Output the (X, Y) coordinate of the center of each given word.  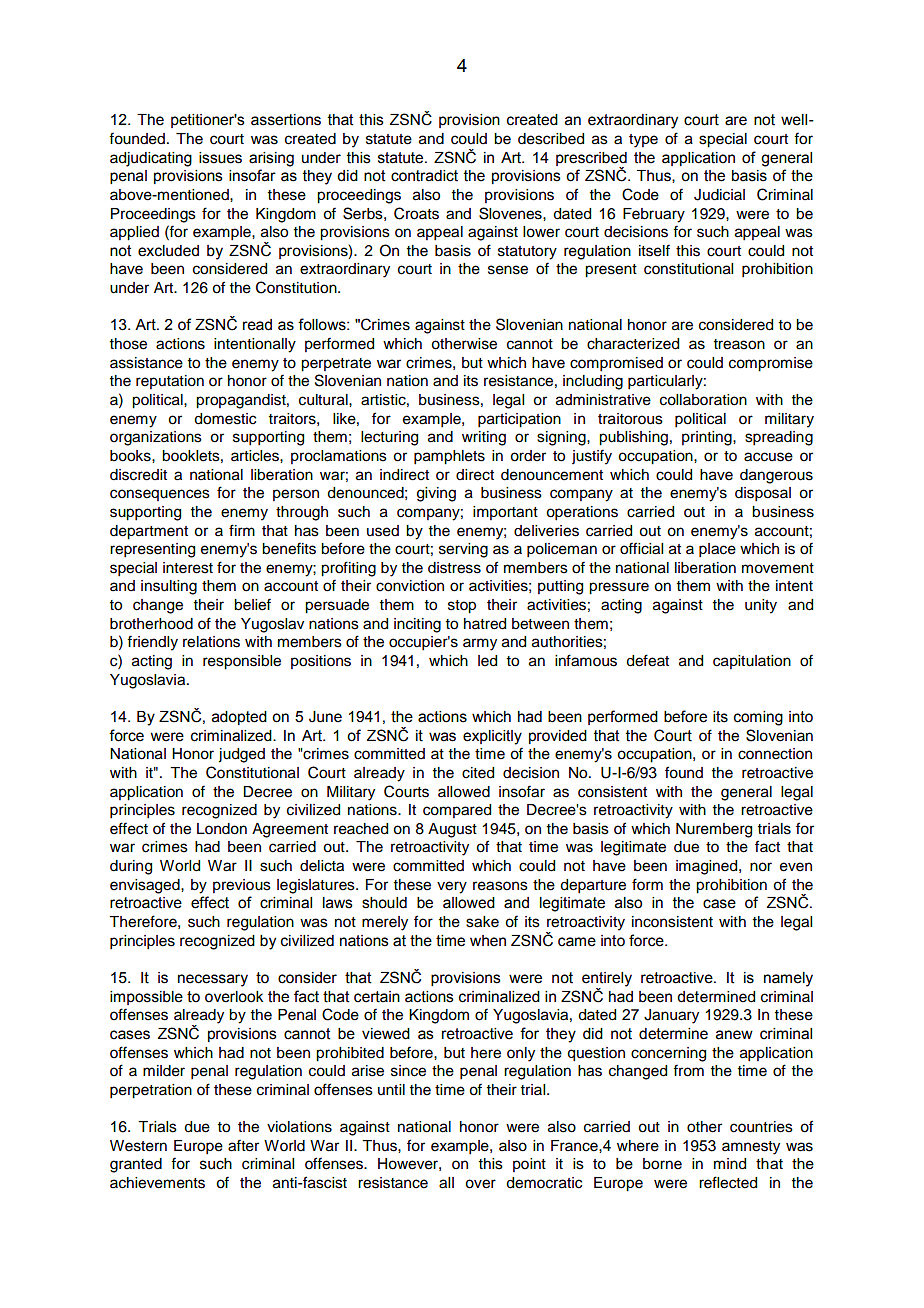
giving (436, 494)
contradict (424, 176)
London (222, 829)
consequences (160, 495)
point (529, 1165)
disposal (763, 494)
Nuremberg (714, 830)
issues (220, 158)
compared (457, 811)
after (243, 1145)
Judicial (719, 195)
